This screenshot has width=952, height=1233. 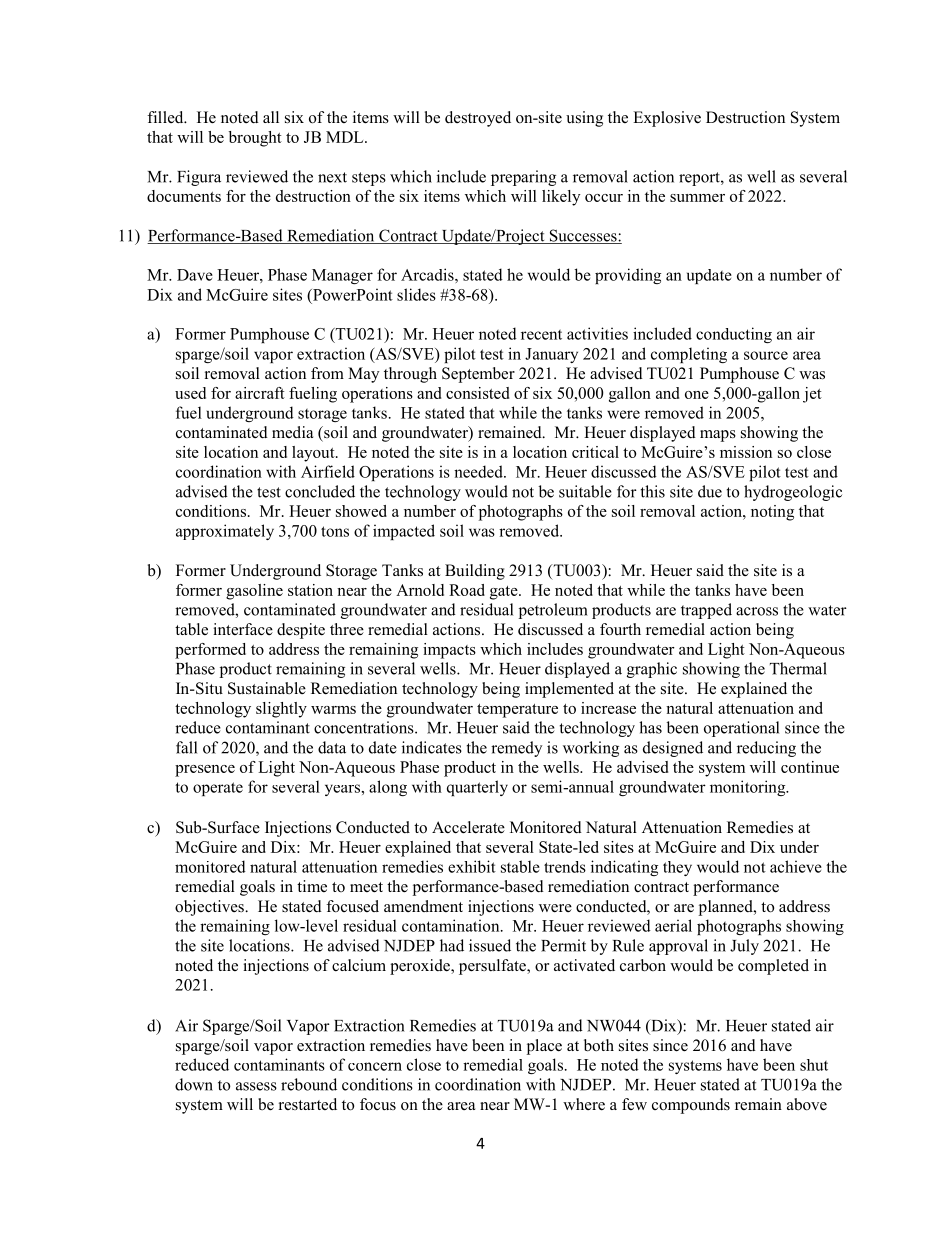 I want to click on summer, so click(x=697, y=198).
